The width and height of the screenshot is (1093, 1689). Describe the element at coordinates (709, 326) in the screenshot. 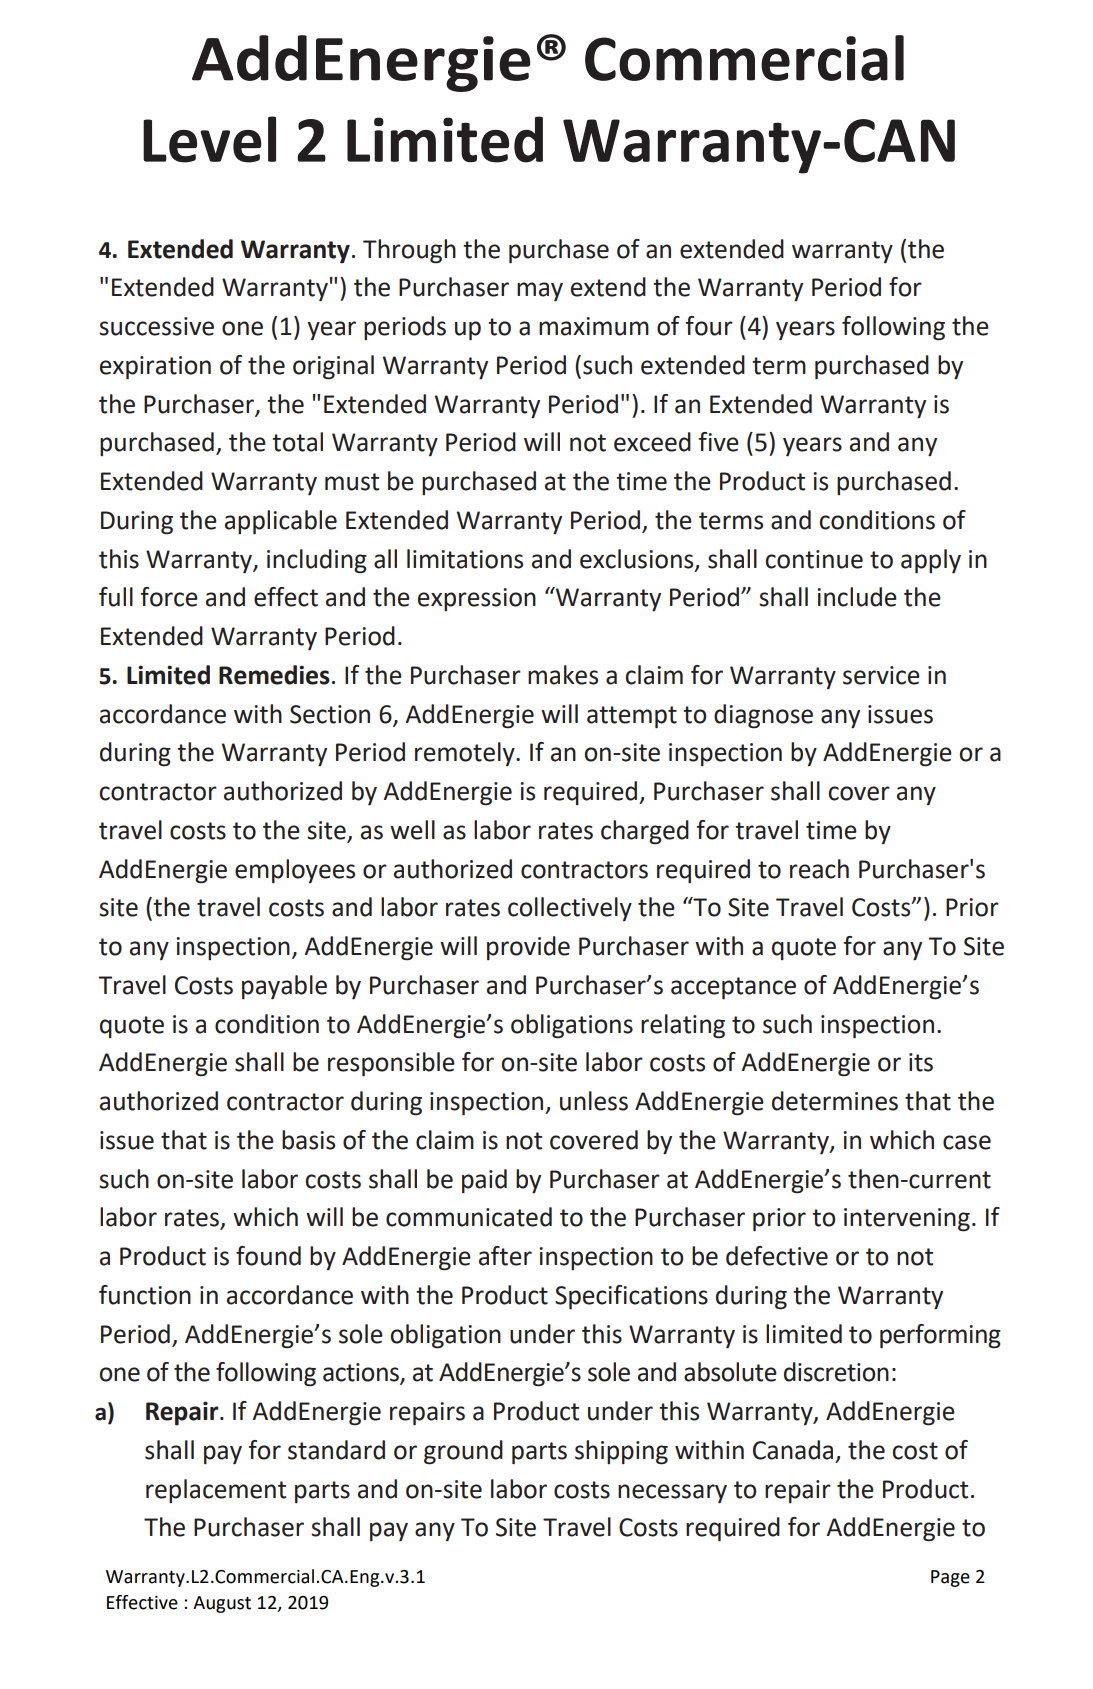

I see `four` at that location.
